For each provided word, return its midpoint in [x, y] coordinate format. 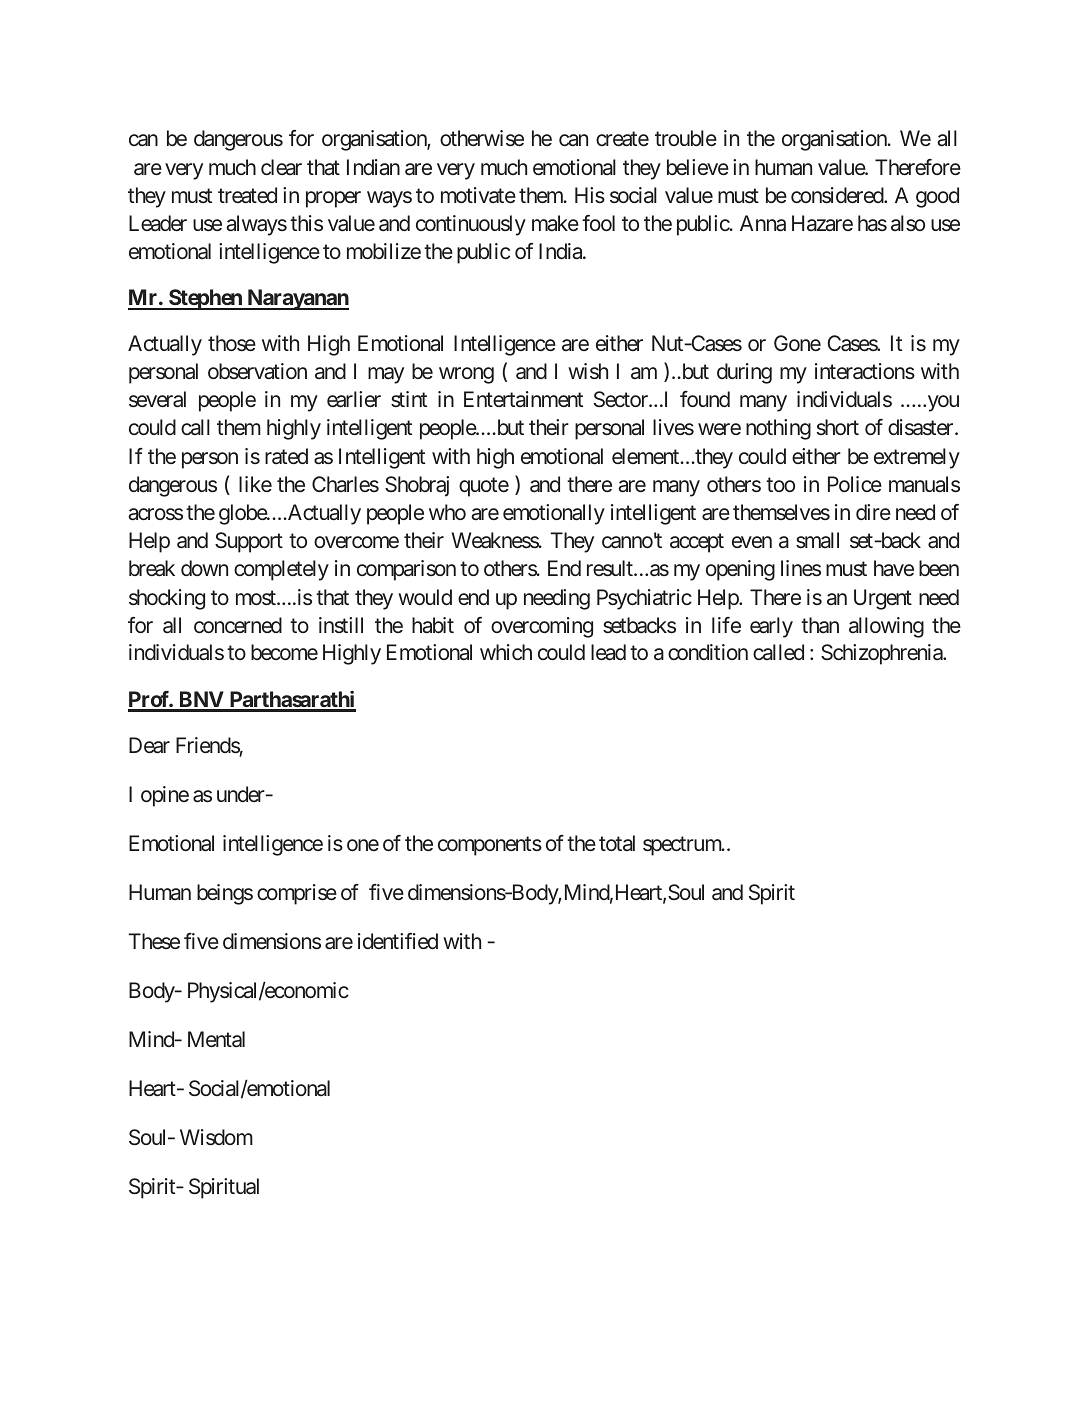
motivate [478, 195]
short [838, 427]
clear [281, 167]
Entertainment [523, 399]
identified [398, 941]
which [506, 652]
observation [257, 371]
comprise [297, 894]
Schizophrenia [882, 654]
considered [838, 195]
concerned [238, 625]
